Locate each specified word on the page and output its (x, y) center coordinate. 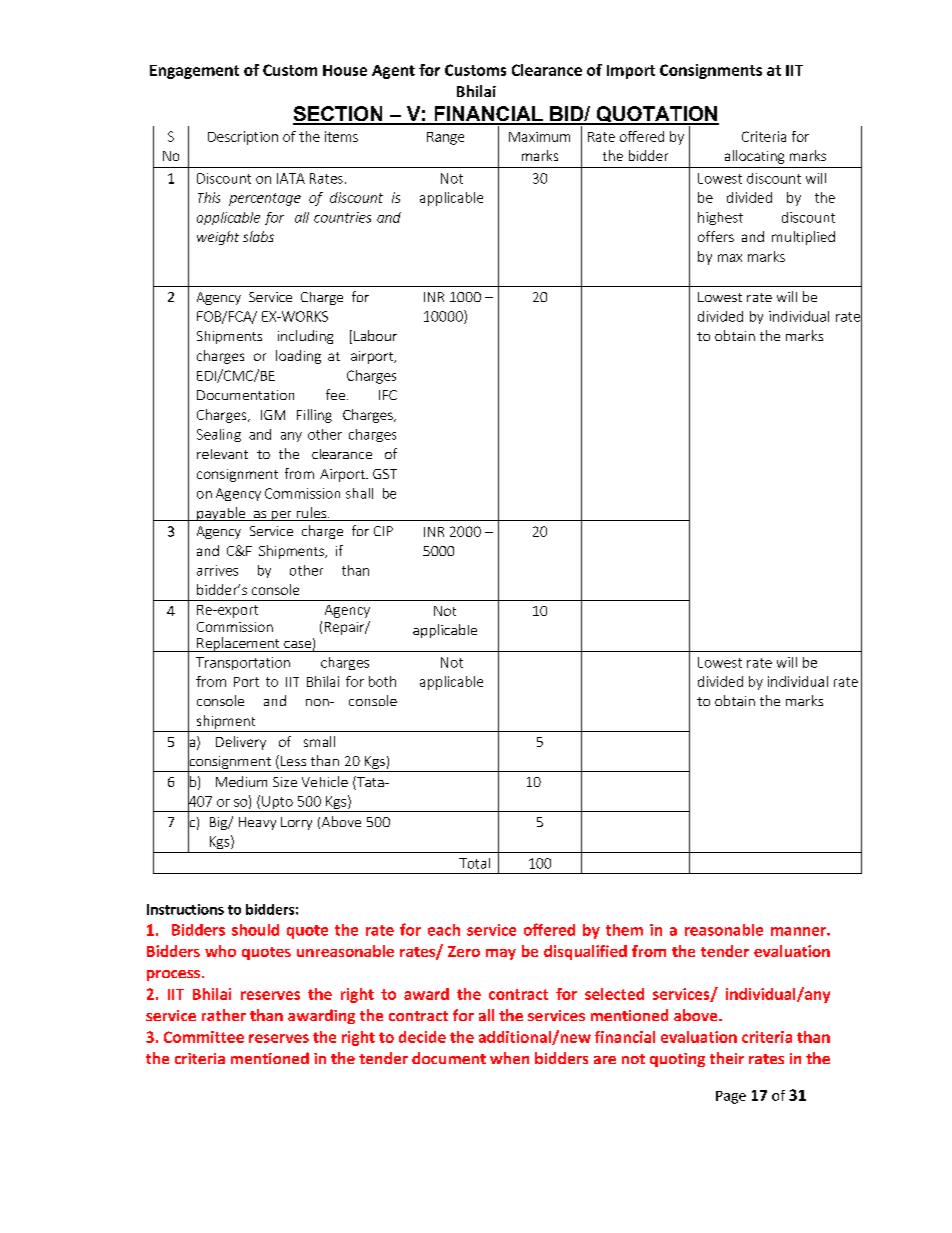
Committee (204, 1037)
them (624, 930)
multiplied (803, 238)
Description (243, 138)
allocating (754, 157)
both (382, 681)
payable (221, 514)
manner (799, 931)
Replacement (238, 644)
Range (445, 138)
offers (716, 236)
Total (474, 863)
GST (385, 474)
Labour (375, 335)
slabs (258, 236)
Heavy (257, 823)
